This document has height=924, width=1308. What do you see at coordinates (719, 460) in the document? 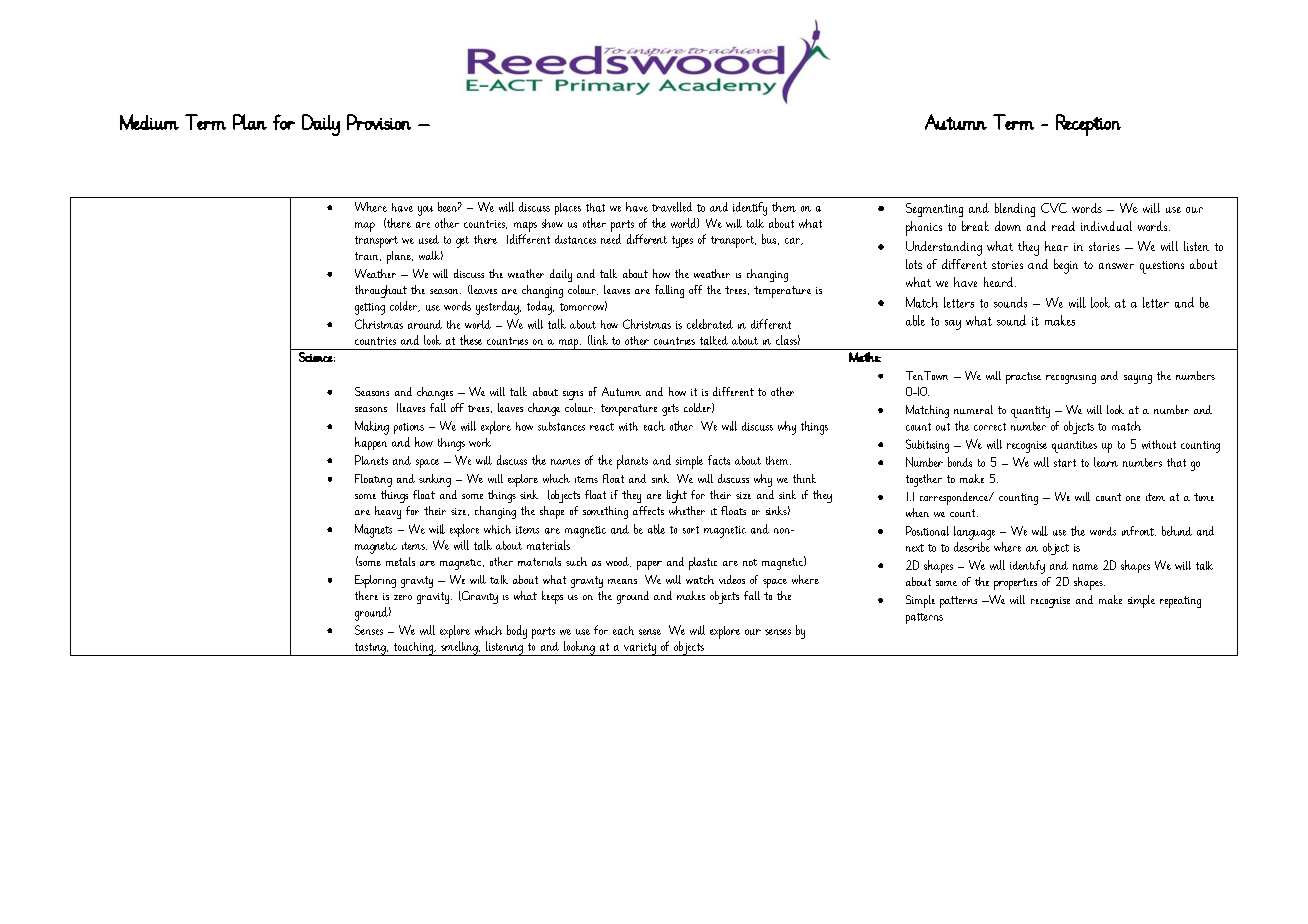
I see `facts` at bounding box center [719, 460].
